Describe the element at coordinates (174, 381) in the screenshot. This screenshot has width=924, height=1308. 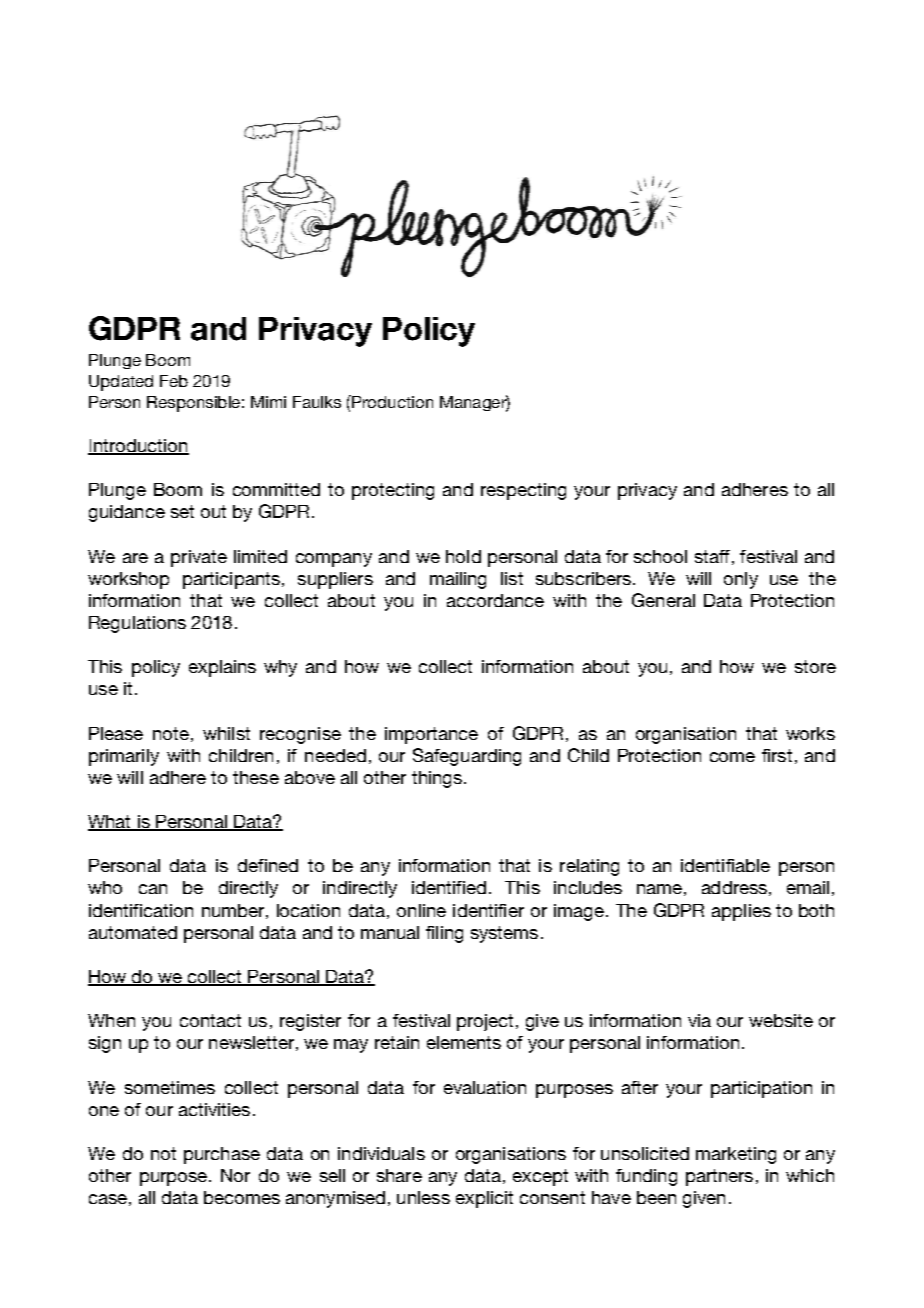
I see `Feb` at that location.
